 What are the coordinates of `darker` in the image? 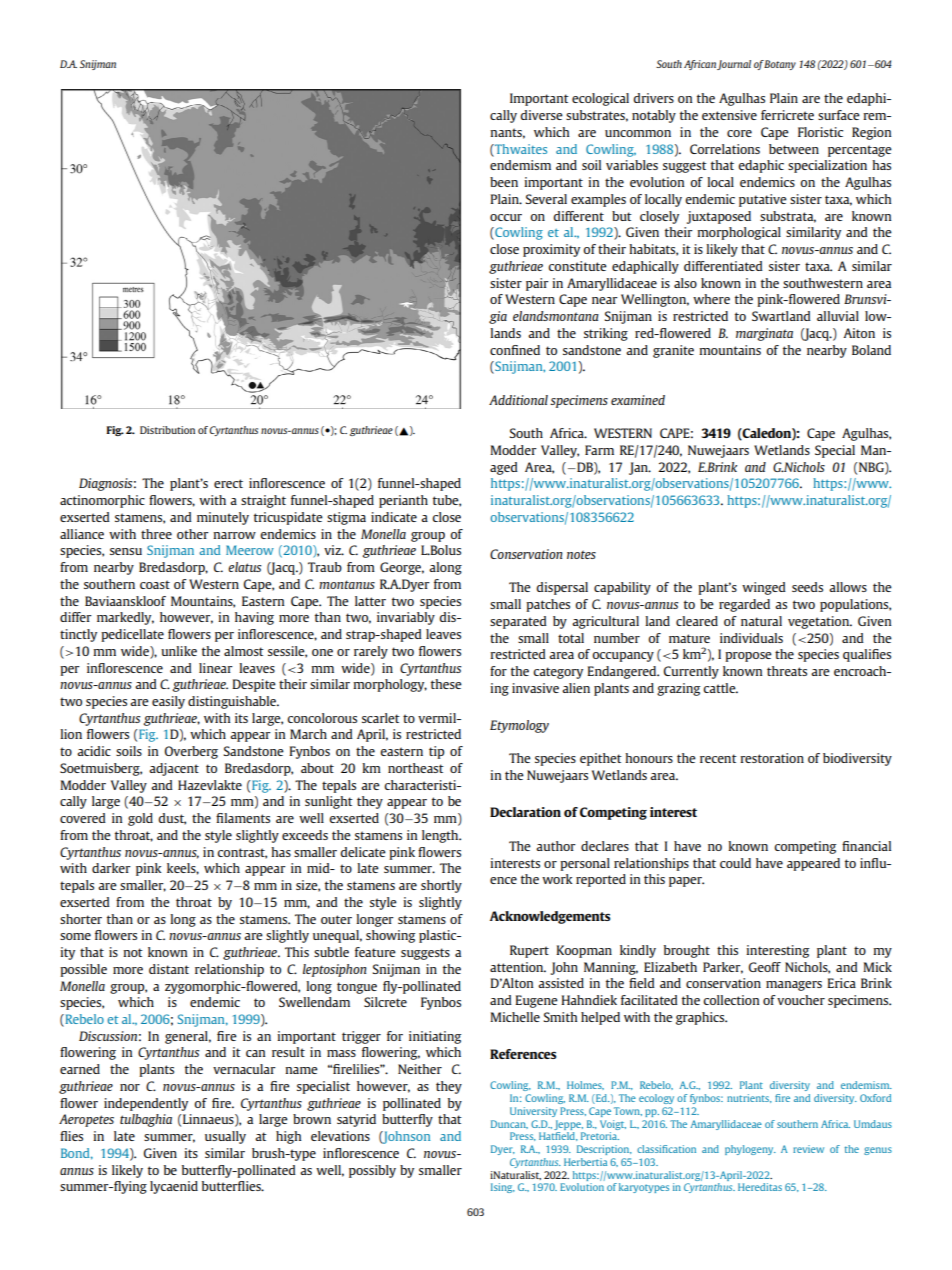 It's located at (111, 868).
